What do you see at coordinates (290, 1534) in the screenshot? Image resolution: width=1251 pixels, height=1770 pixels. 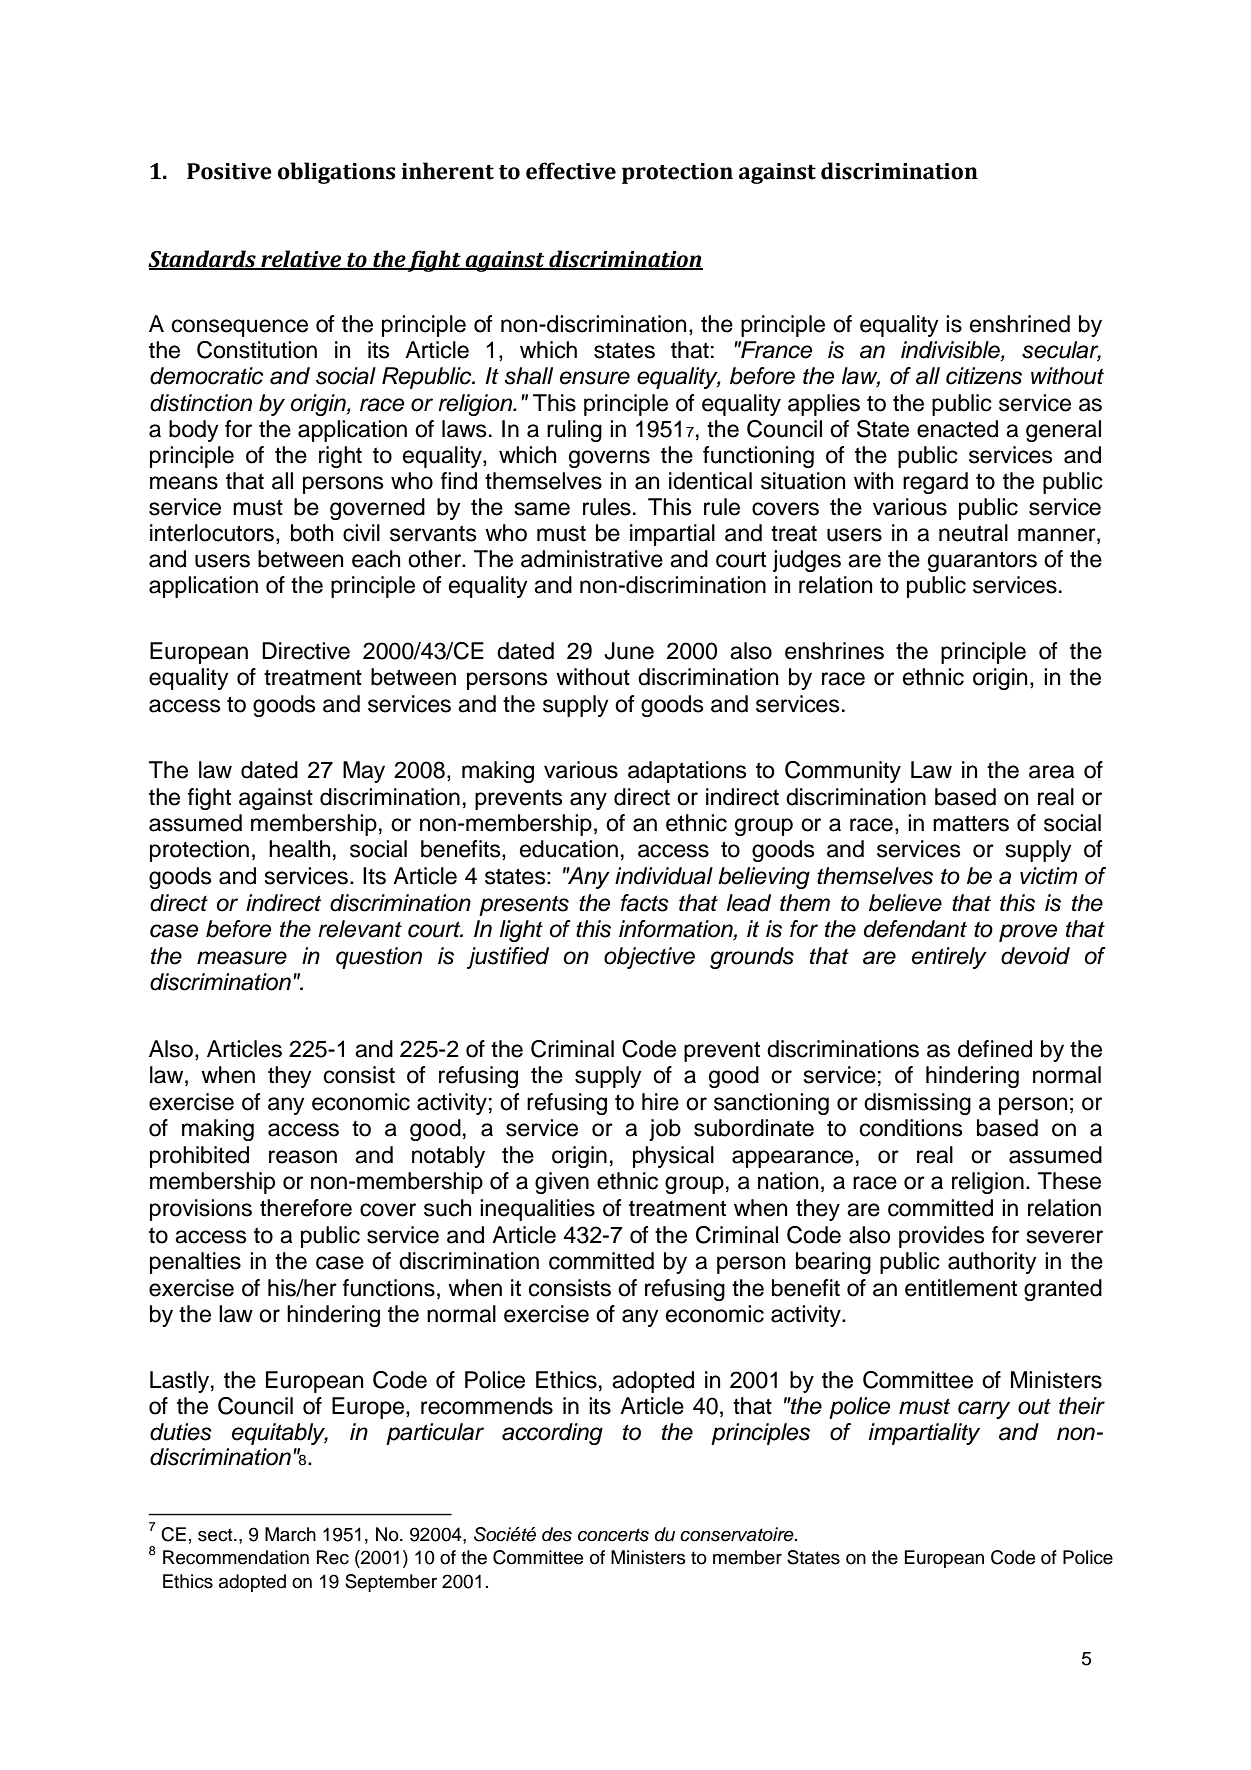 I see `March` at bounding box center [290, 1534].
